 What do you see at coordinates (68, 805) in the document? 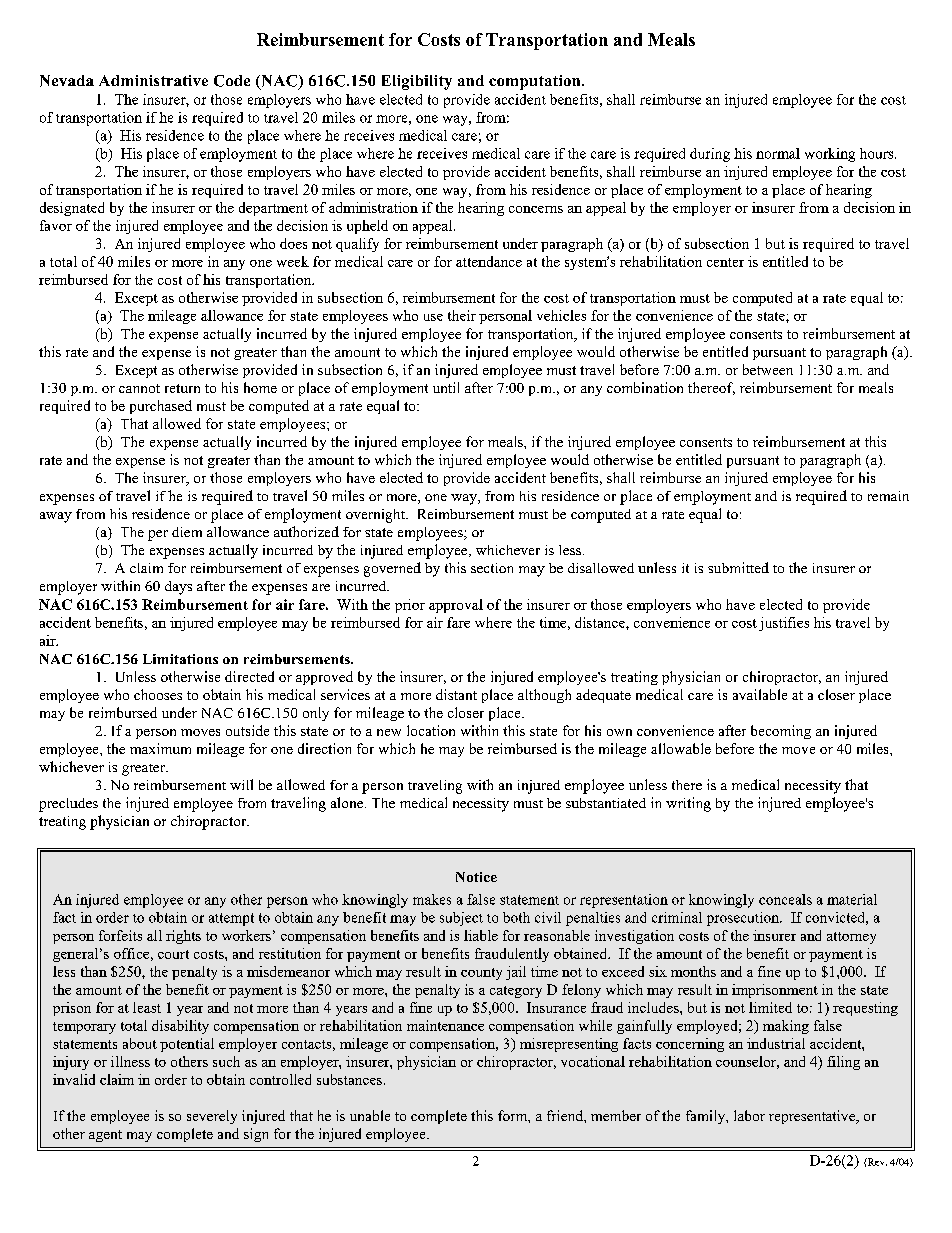
I see `precludes` at bounding box center [68, 805].
